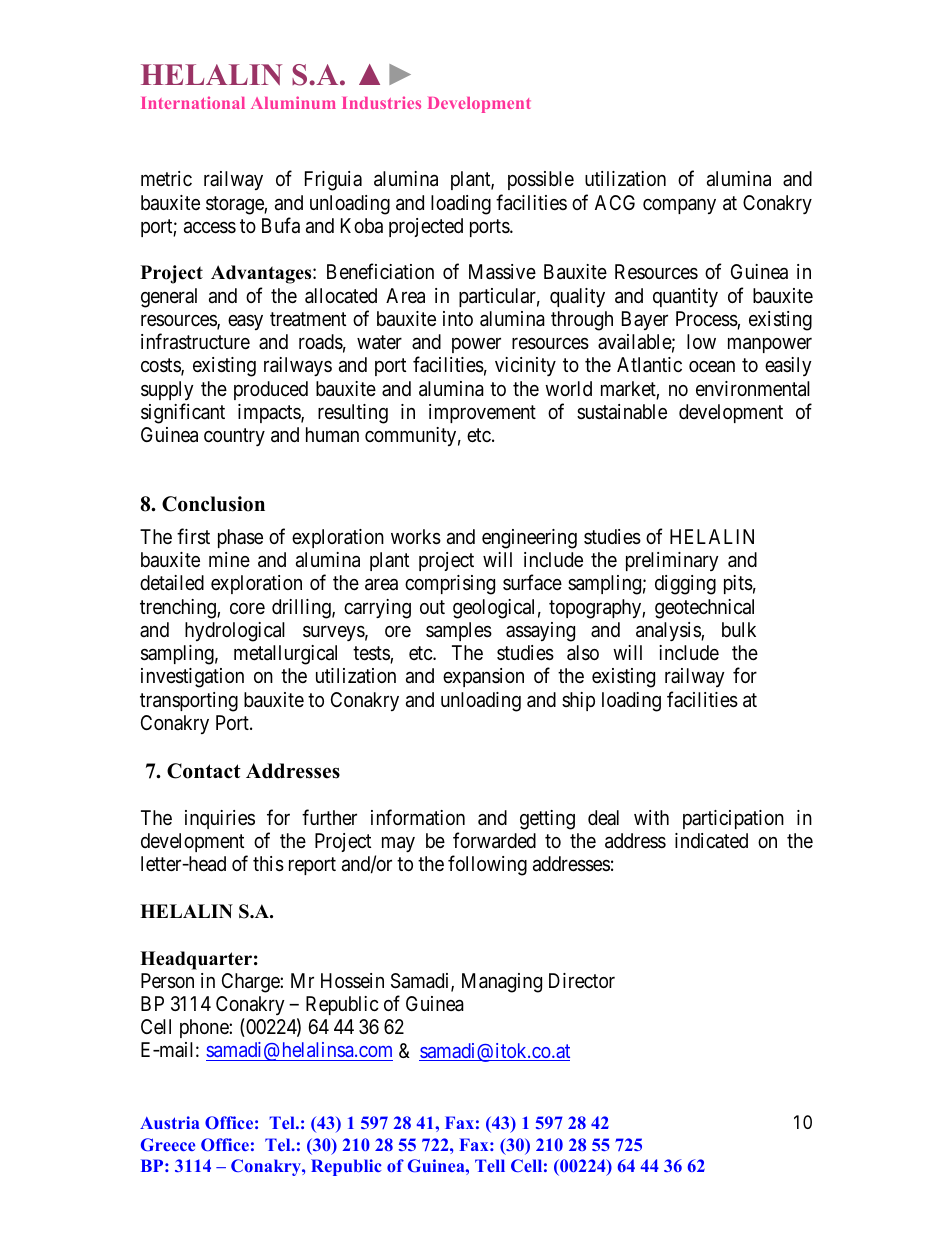 The height and width of the document is (1233, 952). What do you see at coordinates (711, 840) in the document?
I see `indicated` at bounding box center [711, 840].
